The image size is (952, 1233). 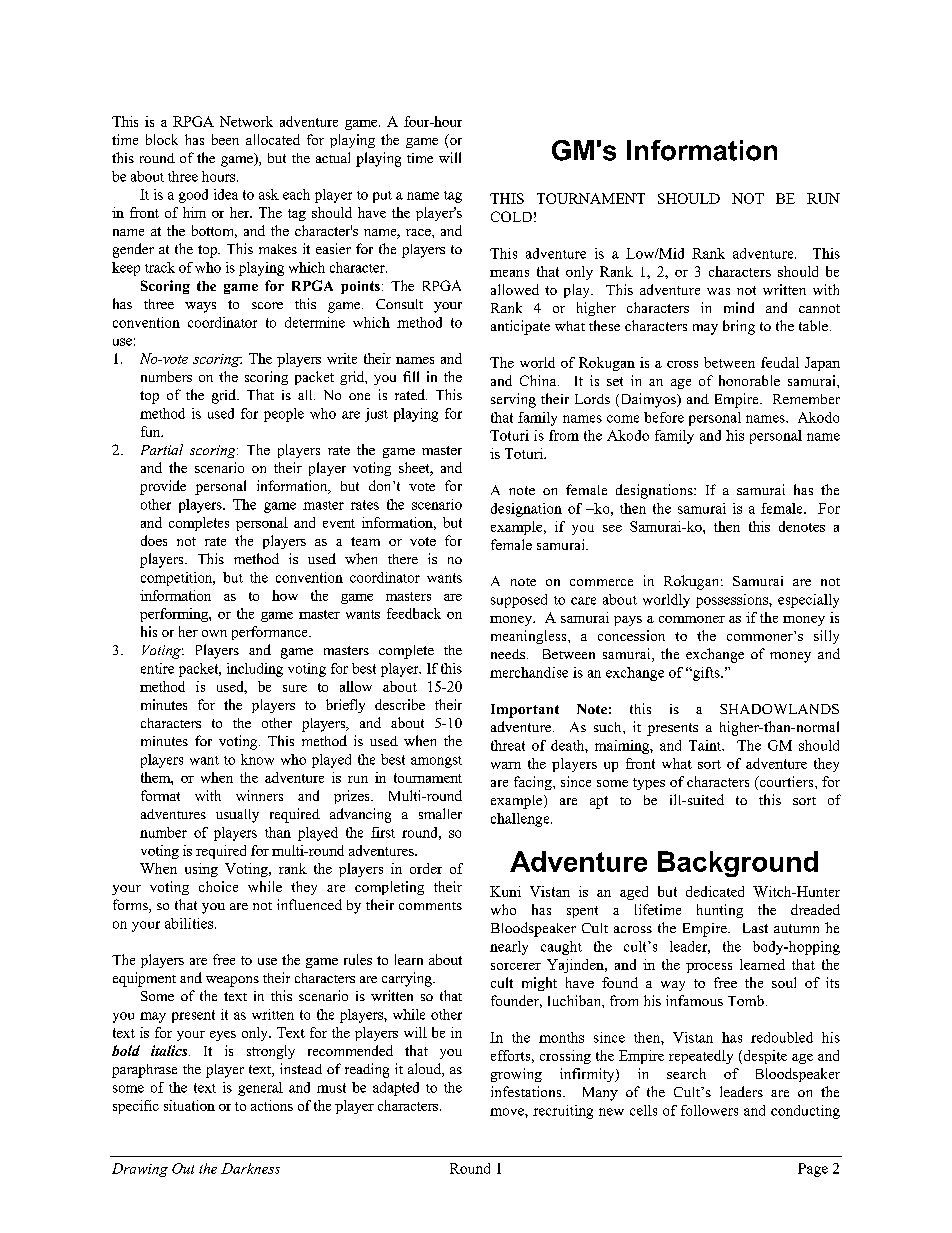 What do you see at coordinates (225, 139) in the screenshot?
I see `been` at bounding box center [225, 139].
